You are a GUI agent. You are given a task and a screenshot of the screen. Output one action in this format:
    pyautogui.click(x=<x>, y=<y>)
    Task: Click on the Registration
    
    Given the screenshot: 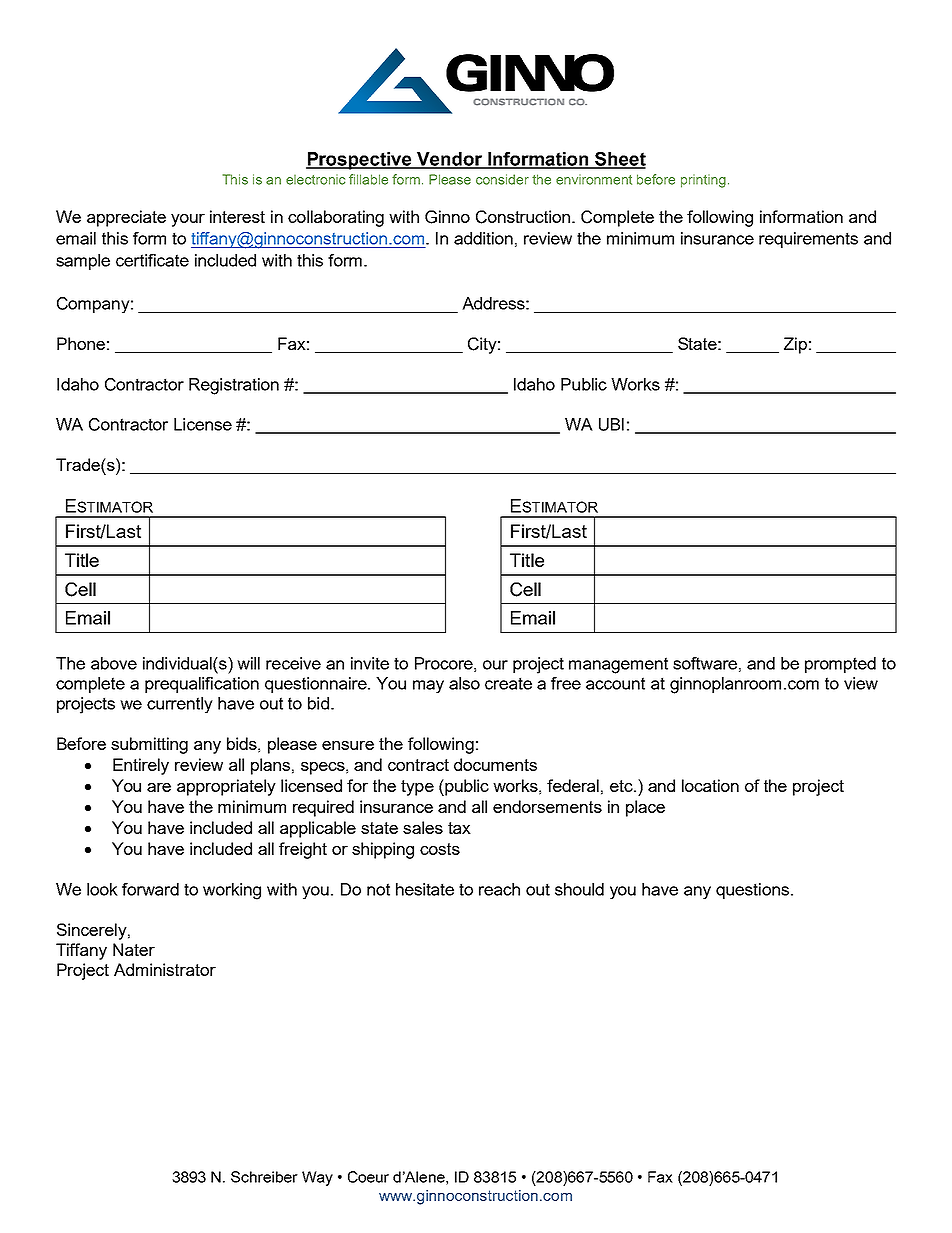 What is the action you would take?
    pyautogui.click(x=234, y=386)
